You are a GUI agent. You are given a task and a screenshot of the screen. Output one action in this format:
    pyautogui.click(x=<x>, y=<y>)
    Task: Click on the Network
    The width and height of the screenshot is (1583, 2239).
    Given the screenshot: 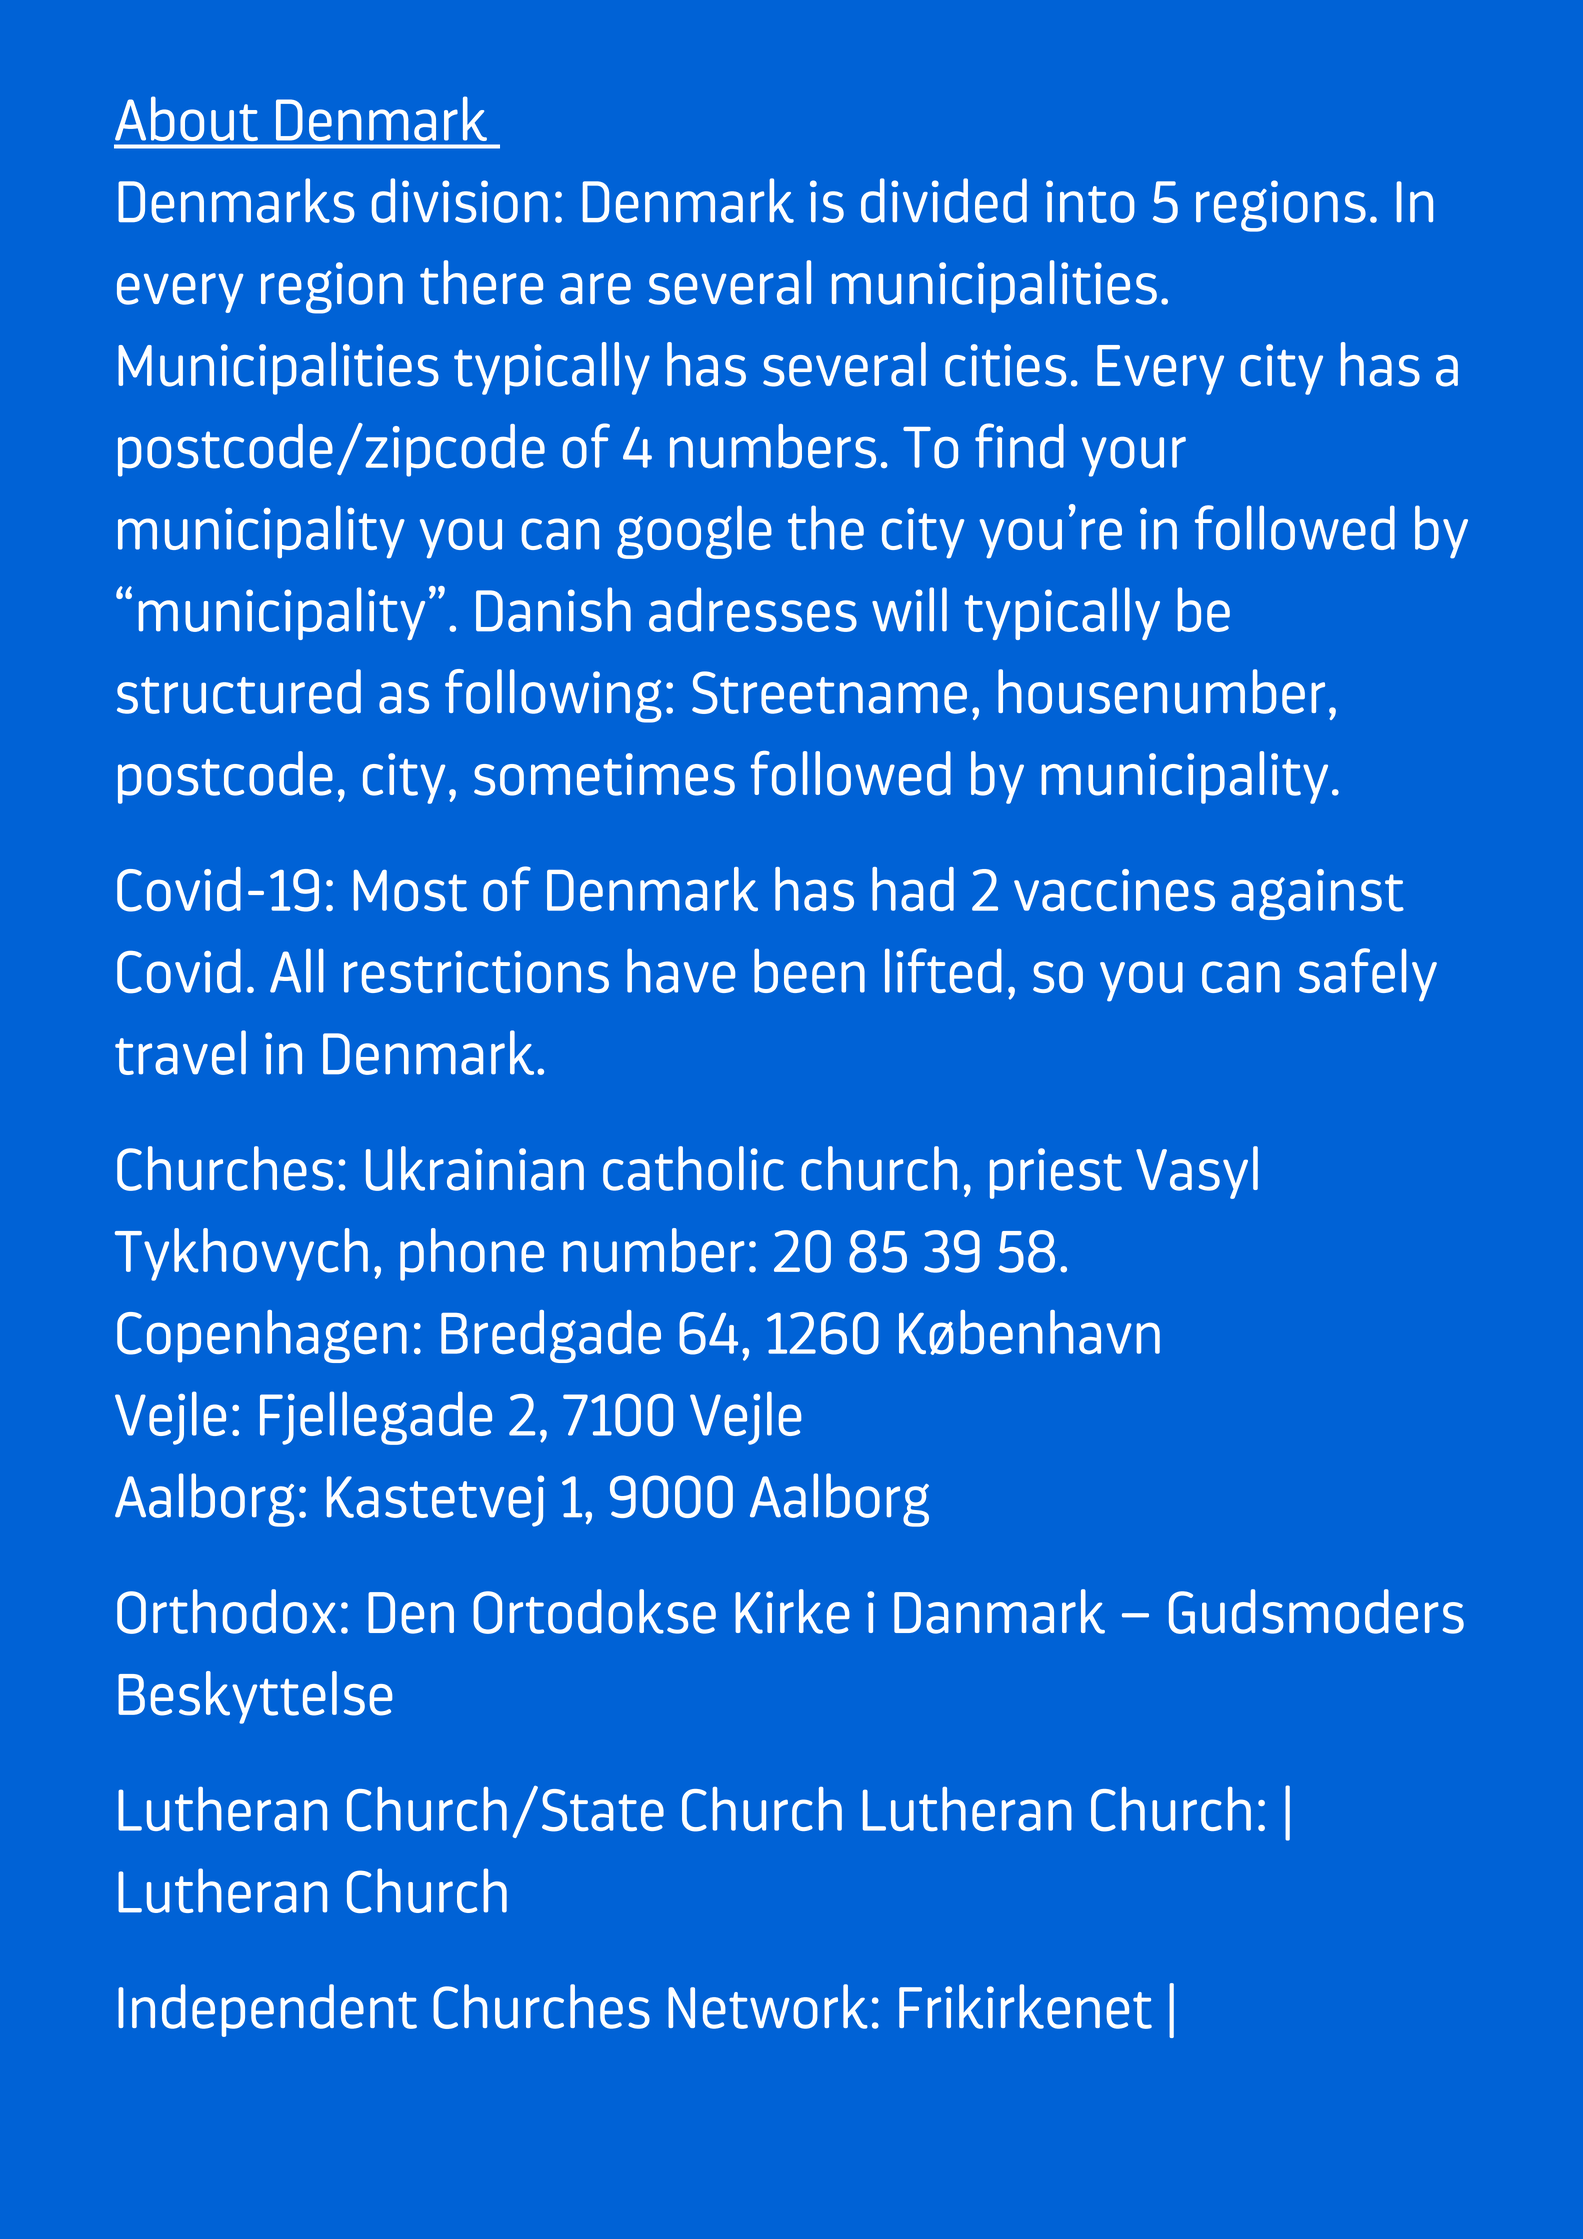 What is the action you would take?
    pyautogui.click(x=768, y=2006)
